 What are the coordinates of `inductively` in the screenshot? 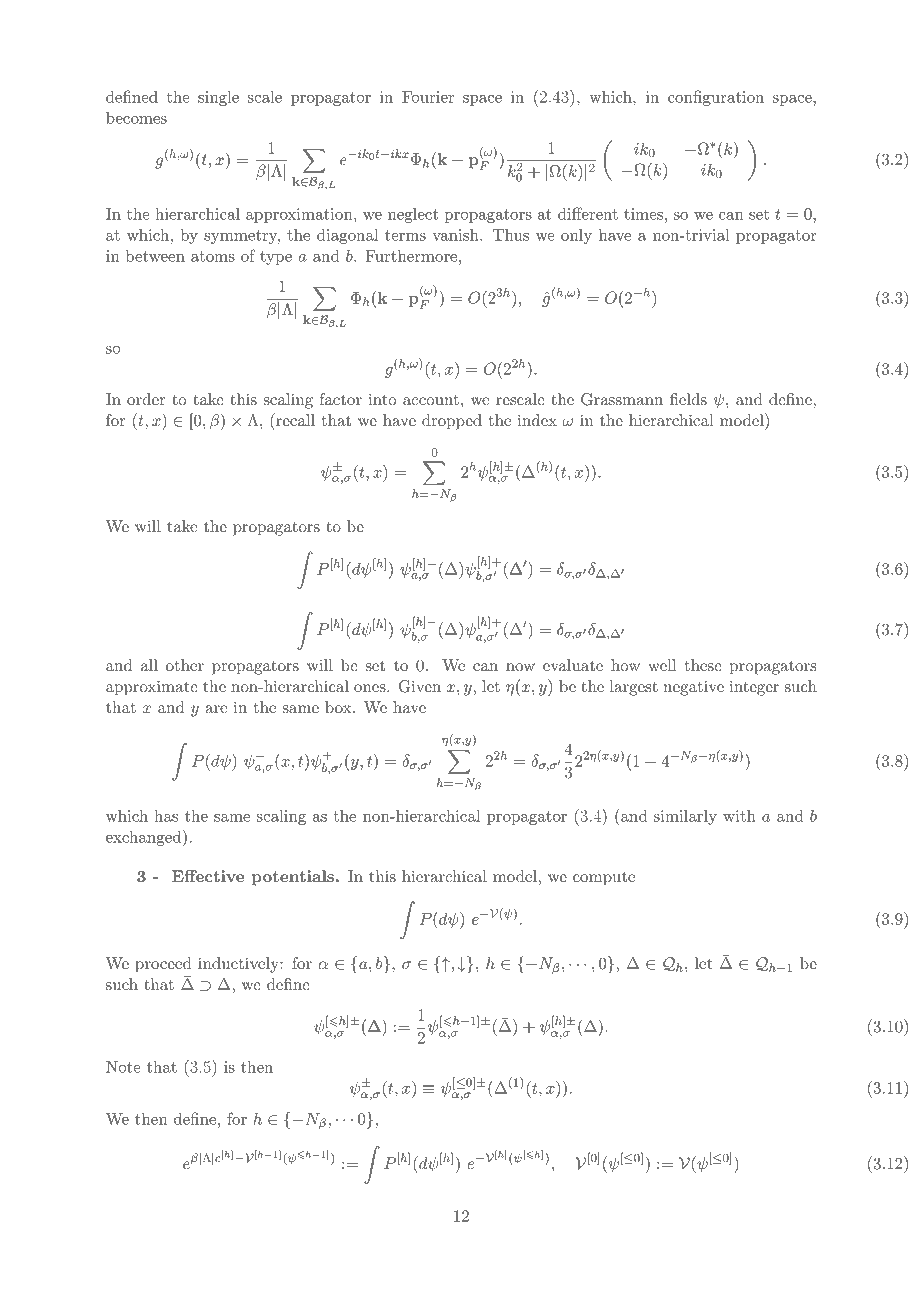 It's located at (239, 965).
